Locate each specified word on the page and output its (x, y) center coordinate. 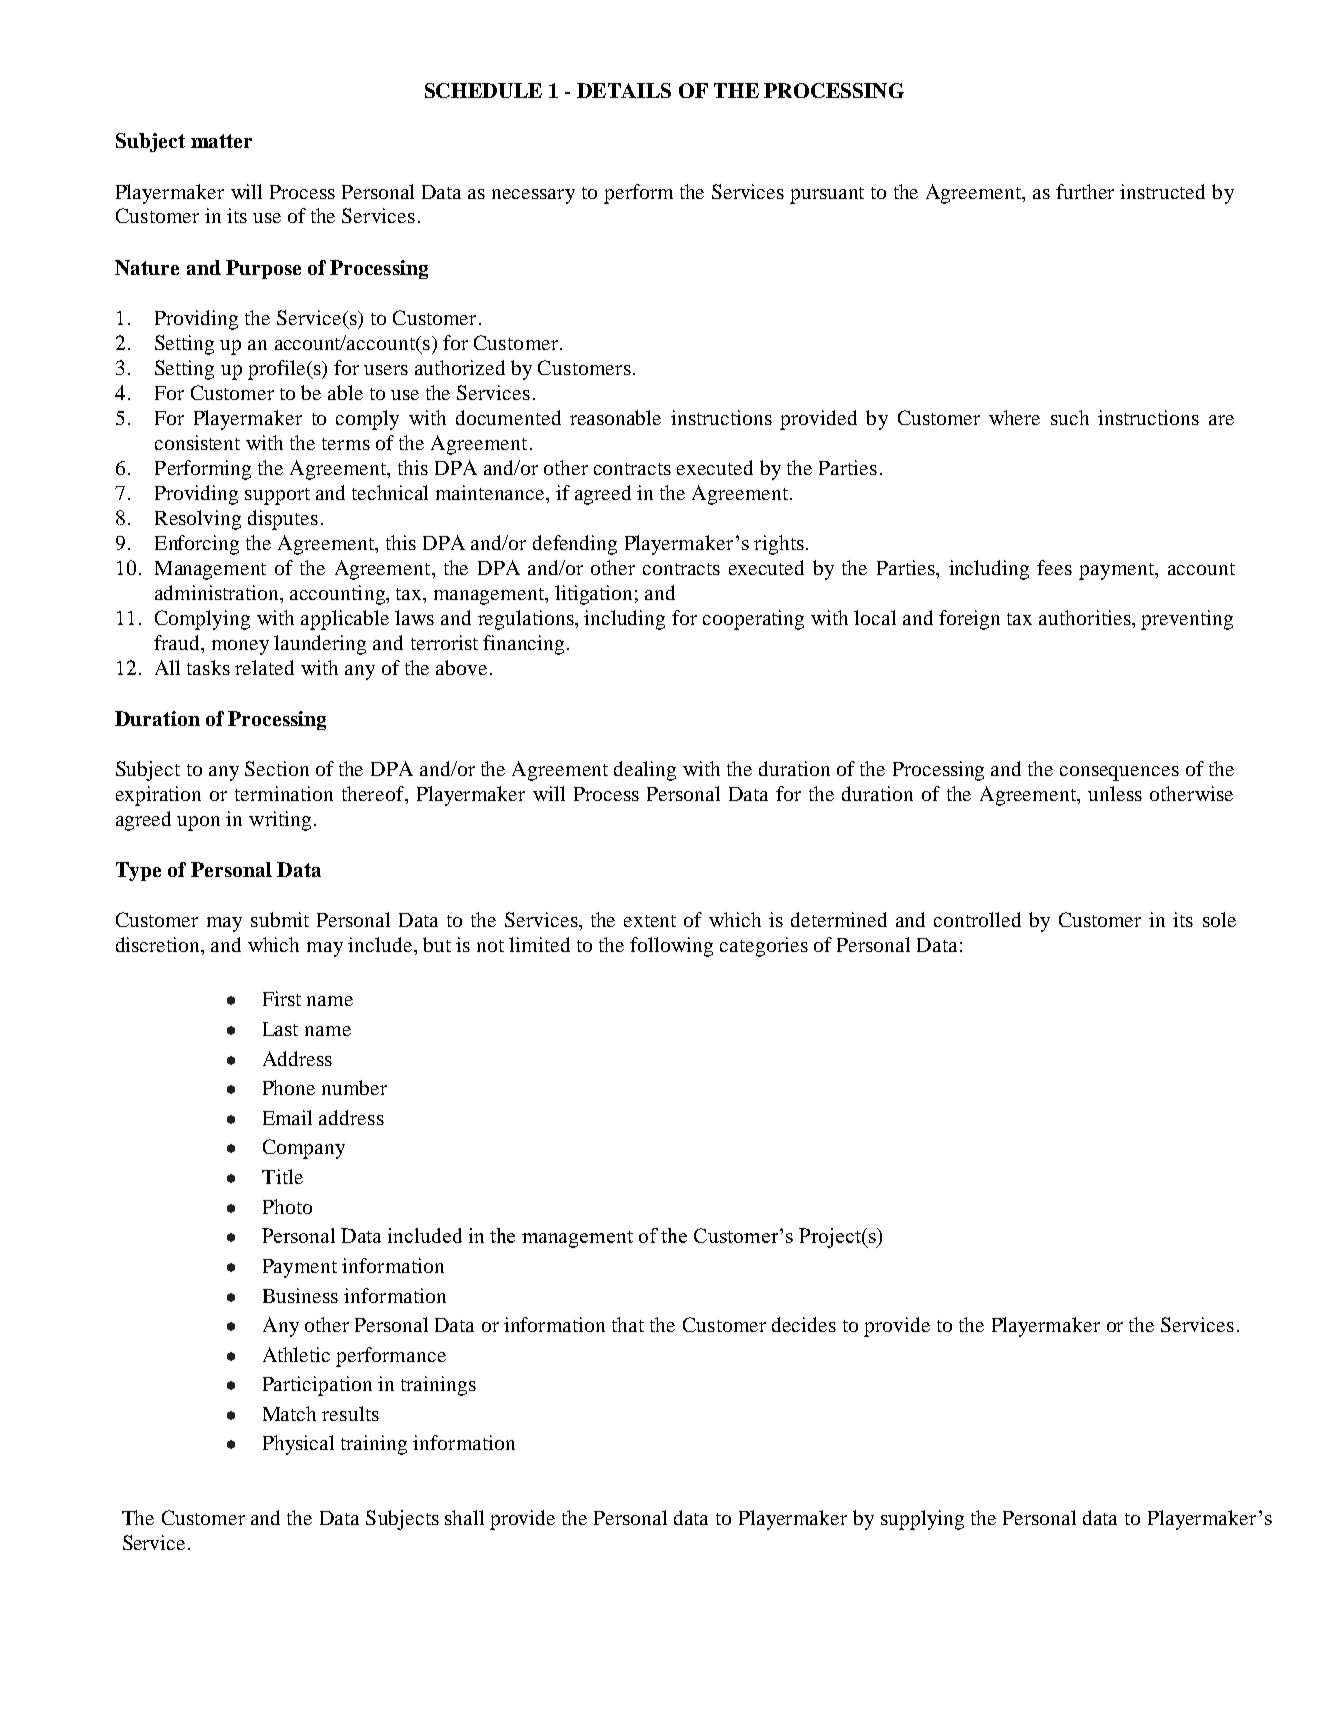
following (671, 947)
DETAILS (624, 90)
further (1085, 191)
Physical (298, 1445)
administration (218, 592)
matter (221, 141)
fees (1054, 567)
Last (280, 1029)
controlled (977, 919)
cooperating (753, 620)
